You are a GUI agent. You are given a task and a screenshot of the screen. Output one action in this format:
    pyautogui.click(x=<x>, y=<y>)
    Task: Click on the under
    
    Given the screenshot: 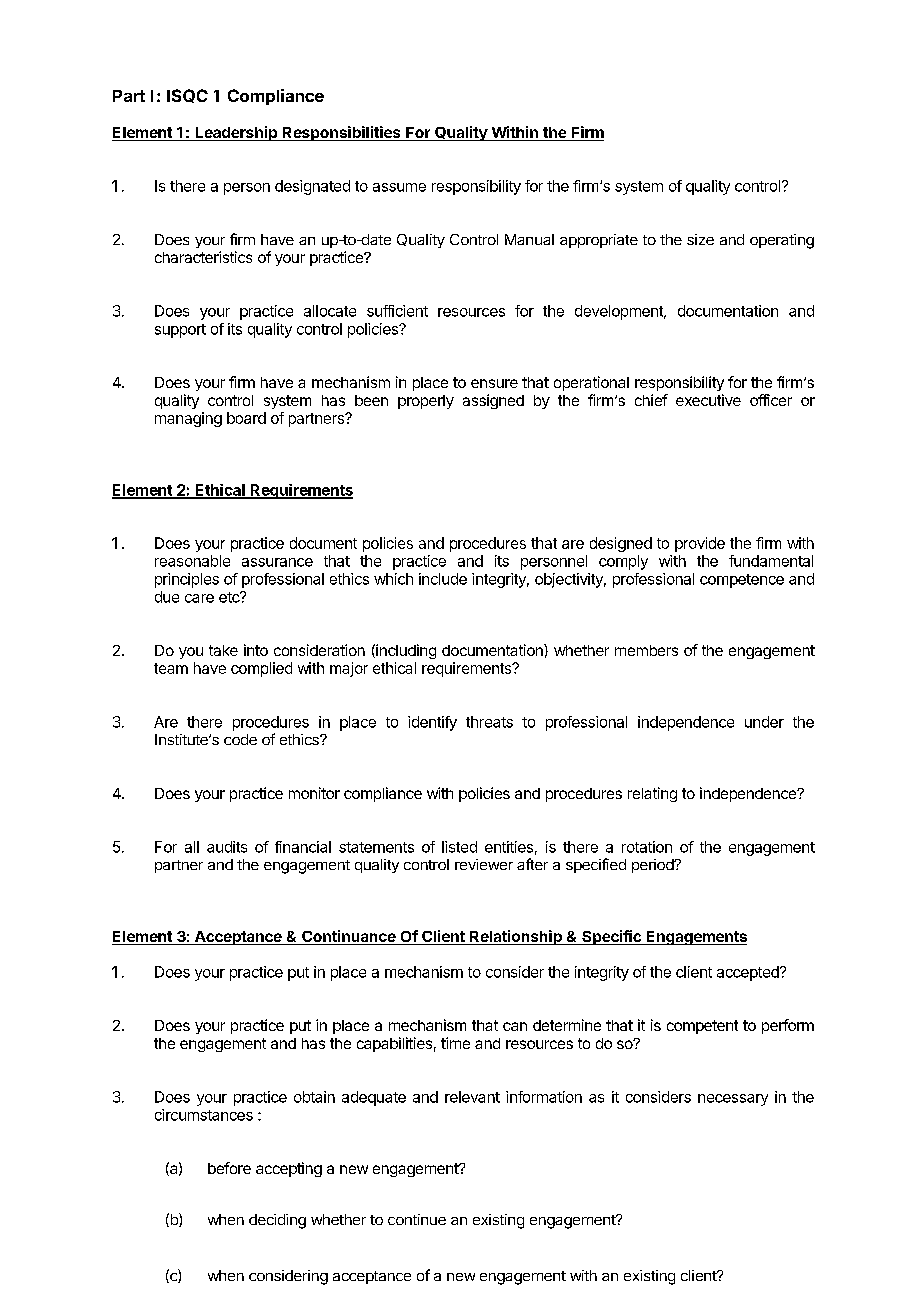 What is the action you would take?
    pyautogui.click(x=764, y=722)
